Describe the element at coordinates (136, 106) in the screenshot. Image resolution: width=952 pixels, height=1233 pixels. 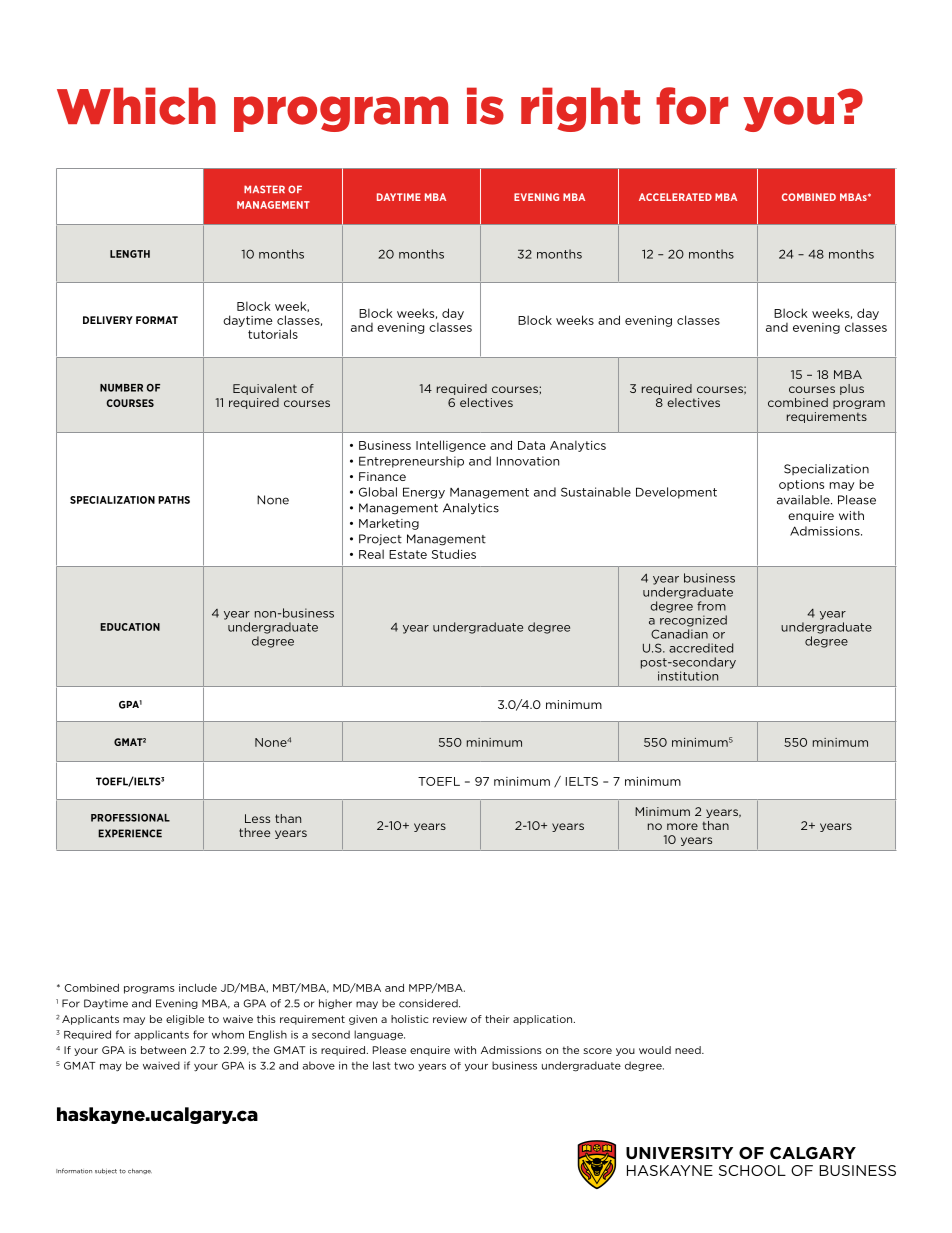
I see `Which` at that location.
